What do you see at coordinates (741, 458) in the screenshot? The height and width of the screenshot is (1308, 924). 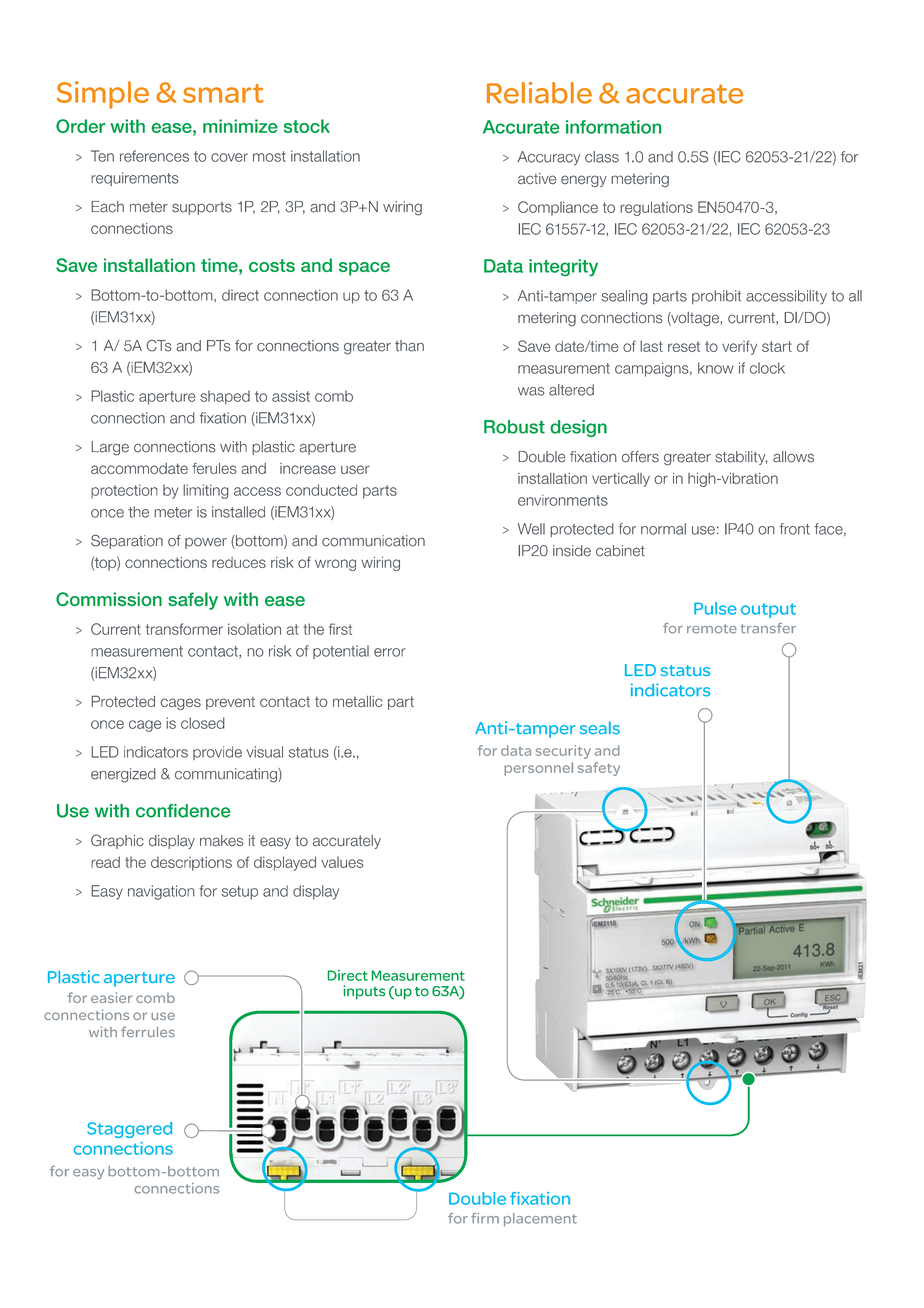 I see `stability` at bounding box center [741, 458].
